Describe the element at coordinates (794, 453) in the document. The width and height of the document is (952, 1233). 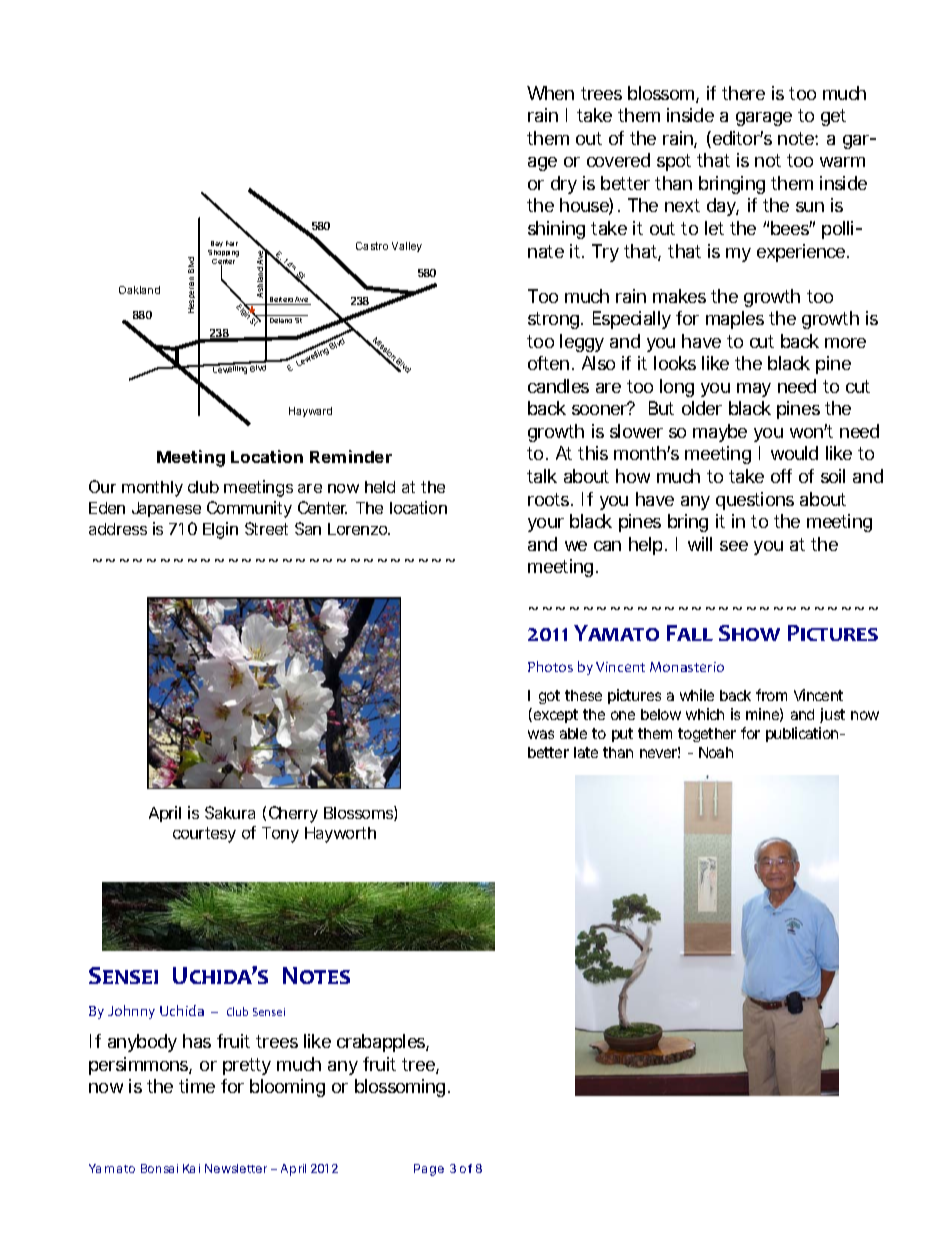
I see `would` at that location.
